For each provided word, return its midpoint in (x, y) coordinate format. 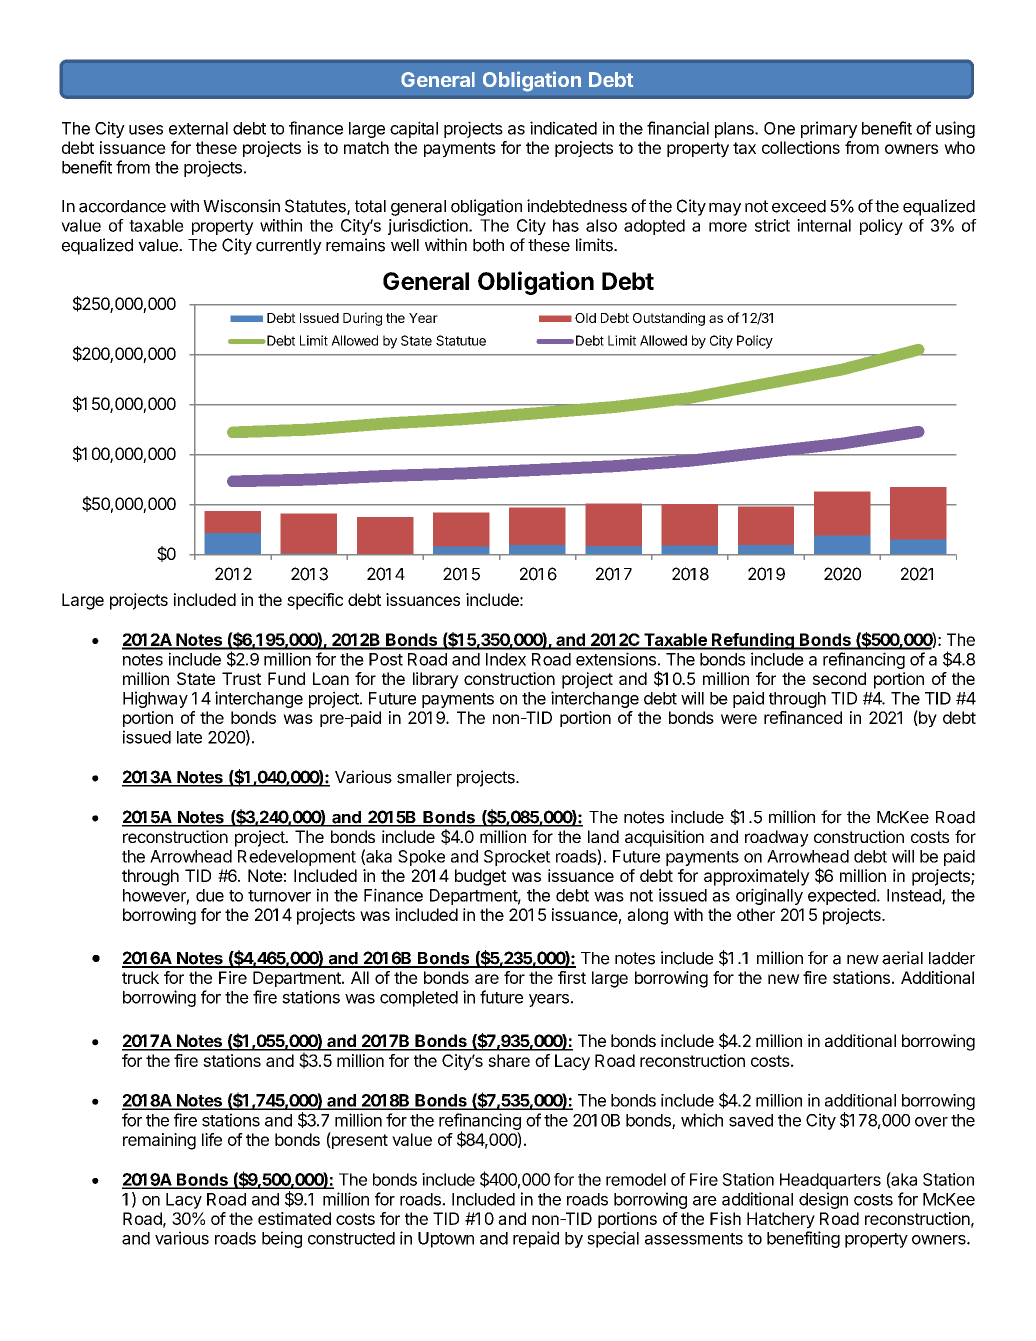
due (210, 895)
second (839, 678)
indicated (563, 128)
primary (829, 129)
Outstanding (669, 319)
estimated (294, 1218)
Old (585, 318)
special (613, 1239)
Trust (241, 678)
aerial (902, 958)
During (362, 319)
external (198, 128)
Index (506, 659)
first (572, 977)
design (823, 1200)
